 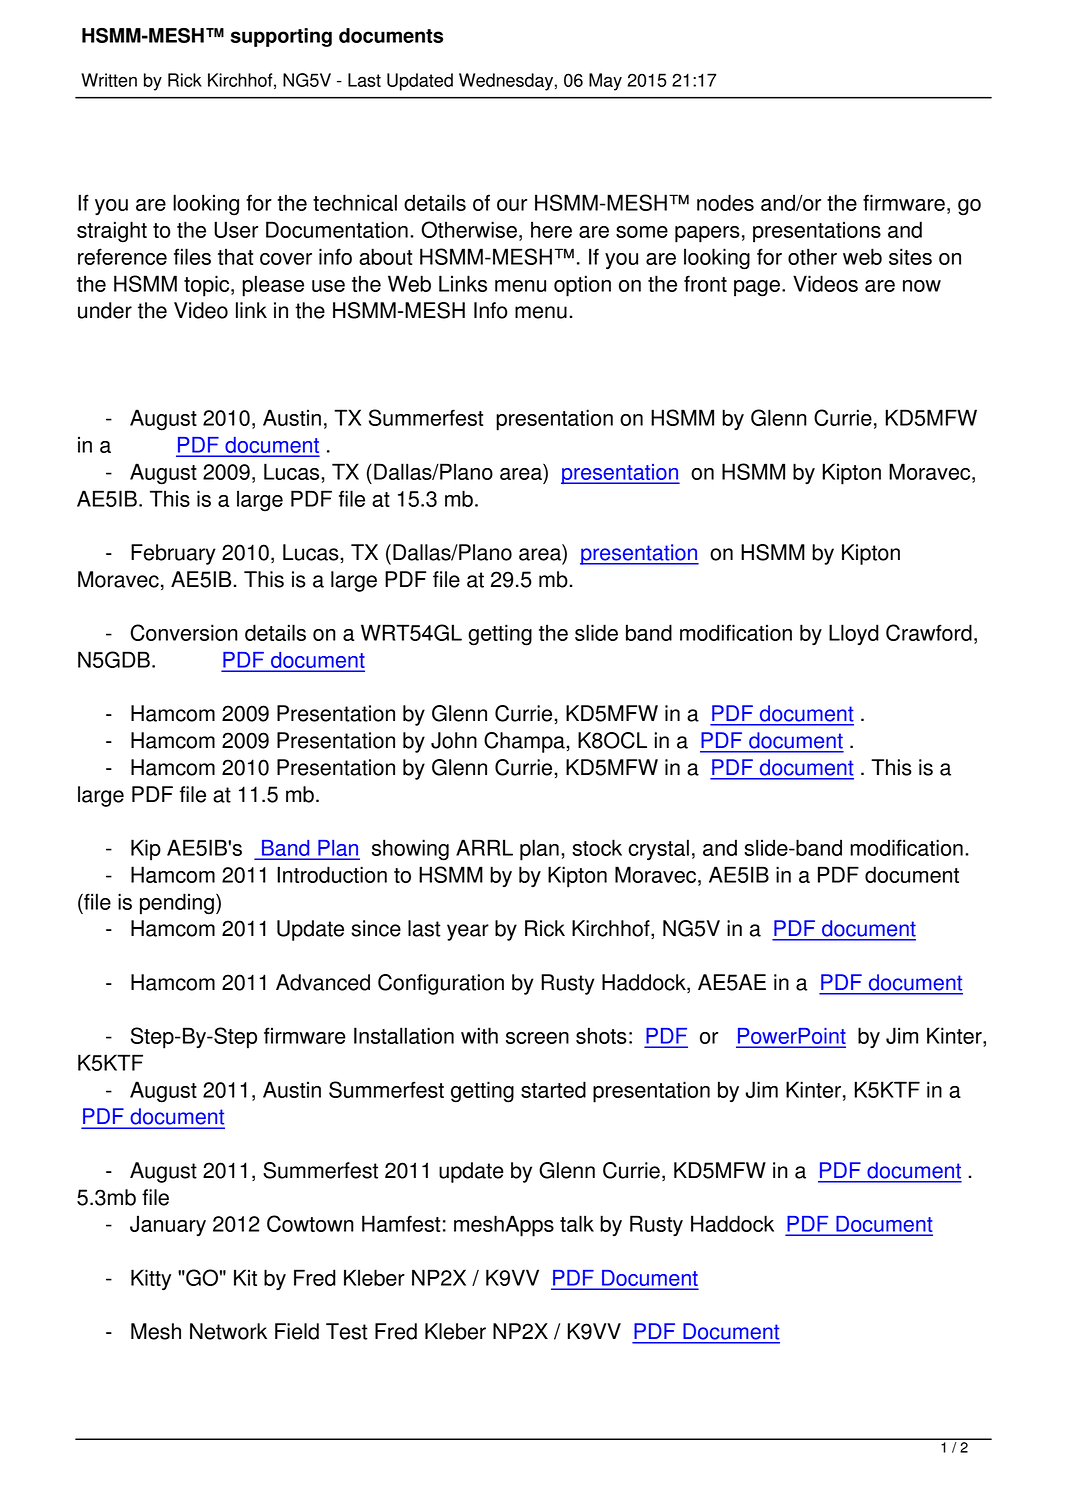 I want to click on supporting, so click(x=281, y=37).
